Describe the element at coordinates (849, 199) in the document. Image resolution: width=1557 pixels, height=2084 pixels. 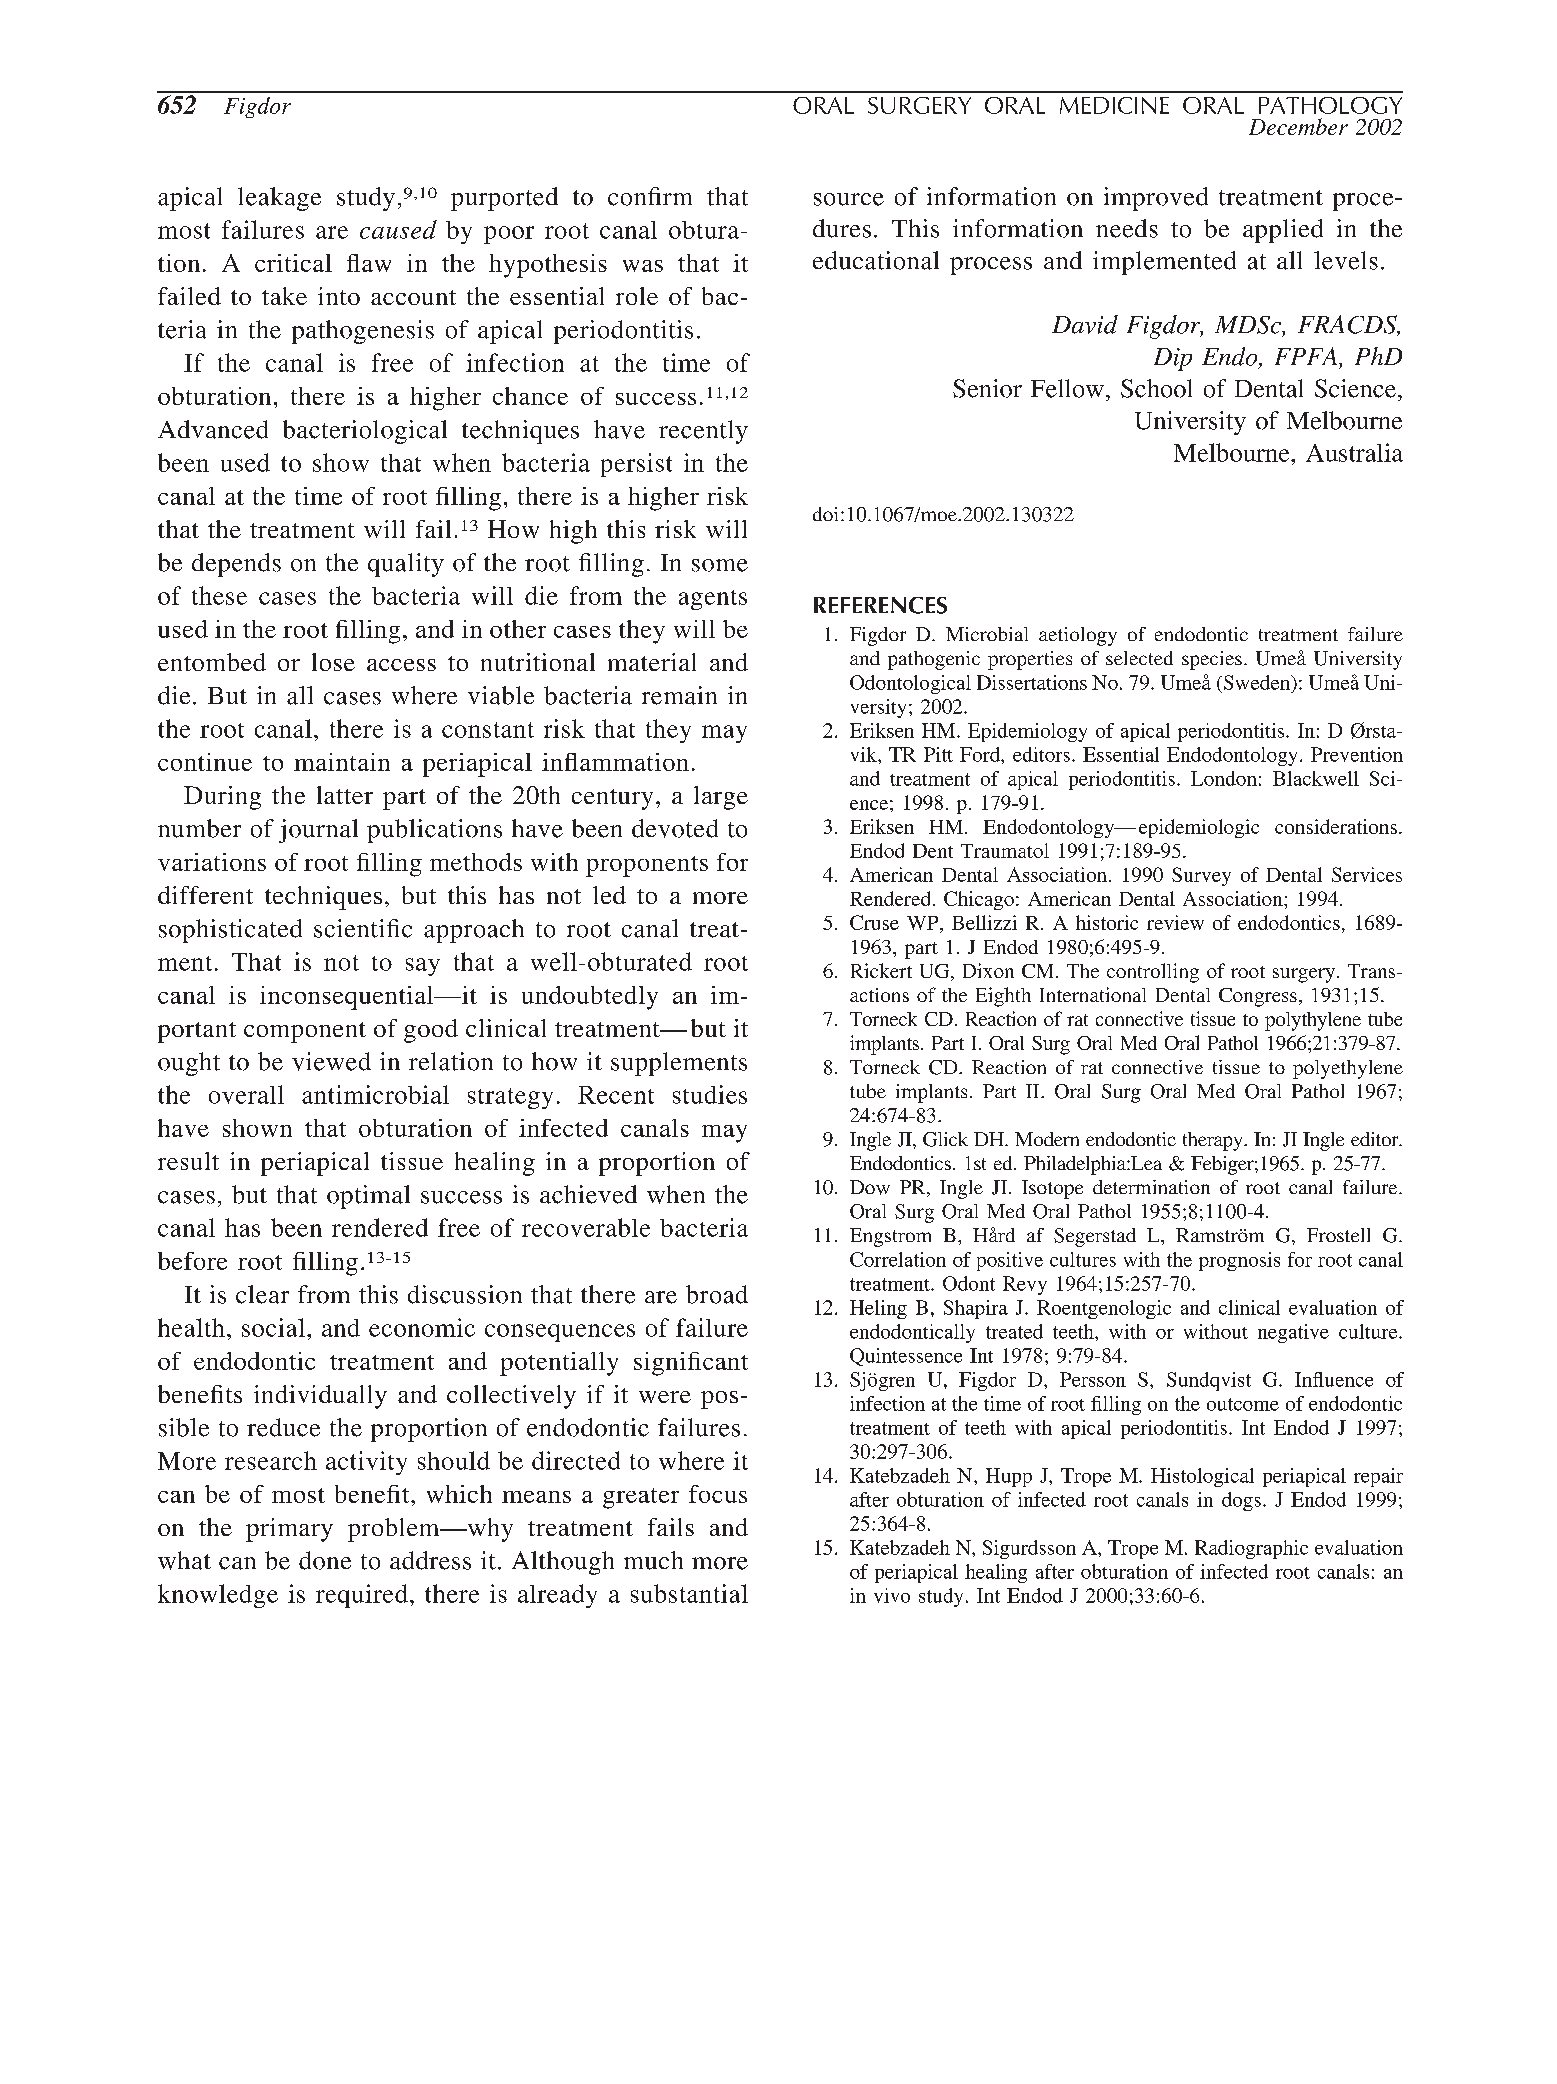
I see `source` at that location.
